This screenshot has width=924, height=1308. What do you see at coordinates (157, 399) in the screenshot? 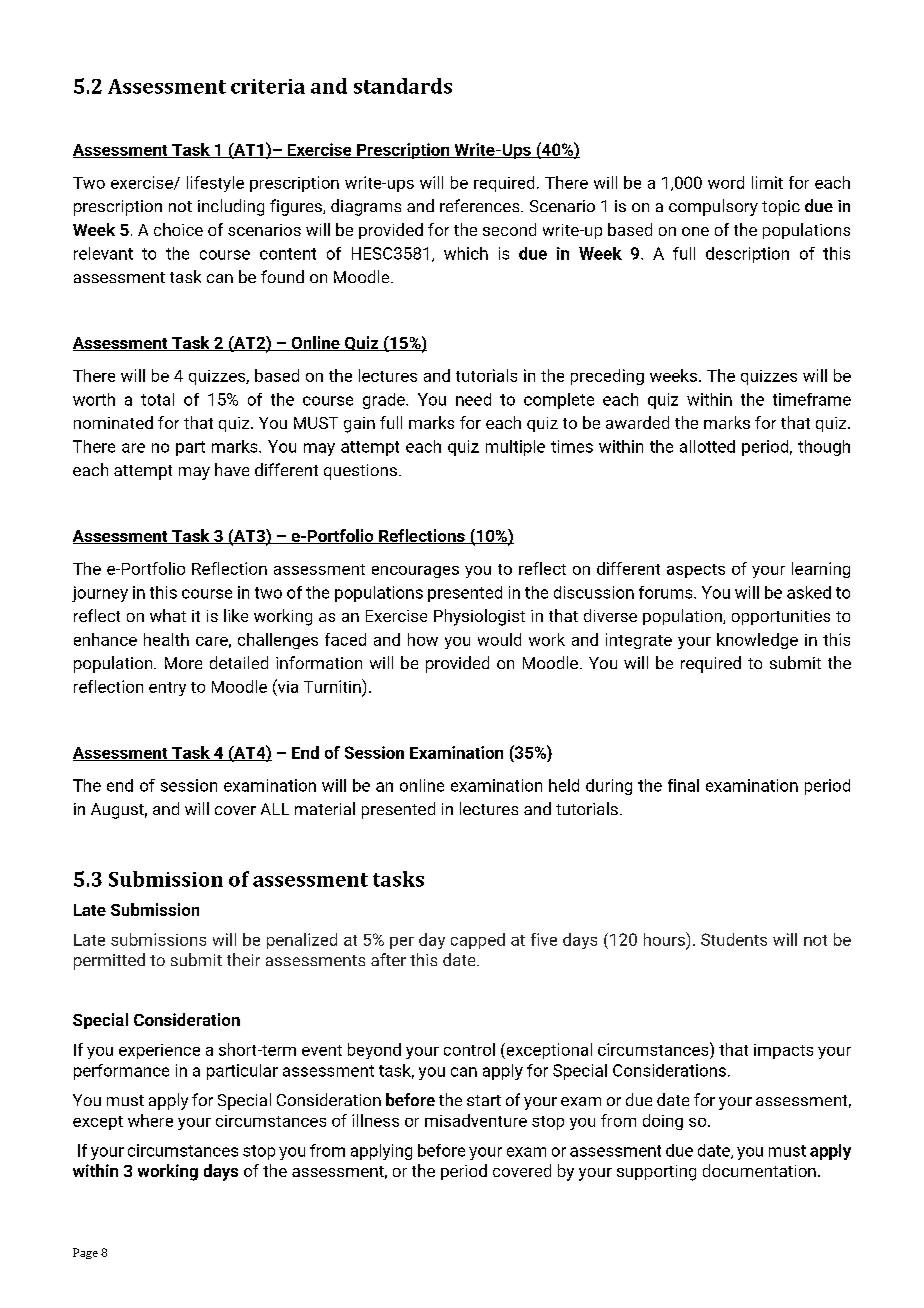
I see `total` at bounding box center [157, 399].
